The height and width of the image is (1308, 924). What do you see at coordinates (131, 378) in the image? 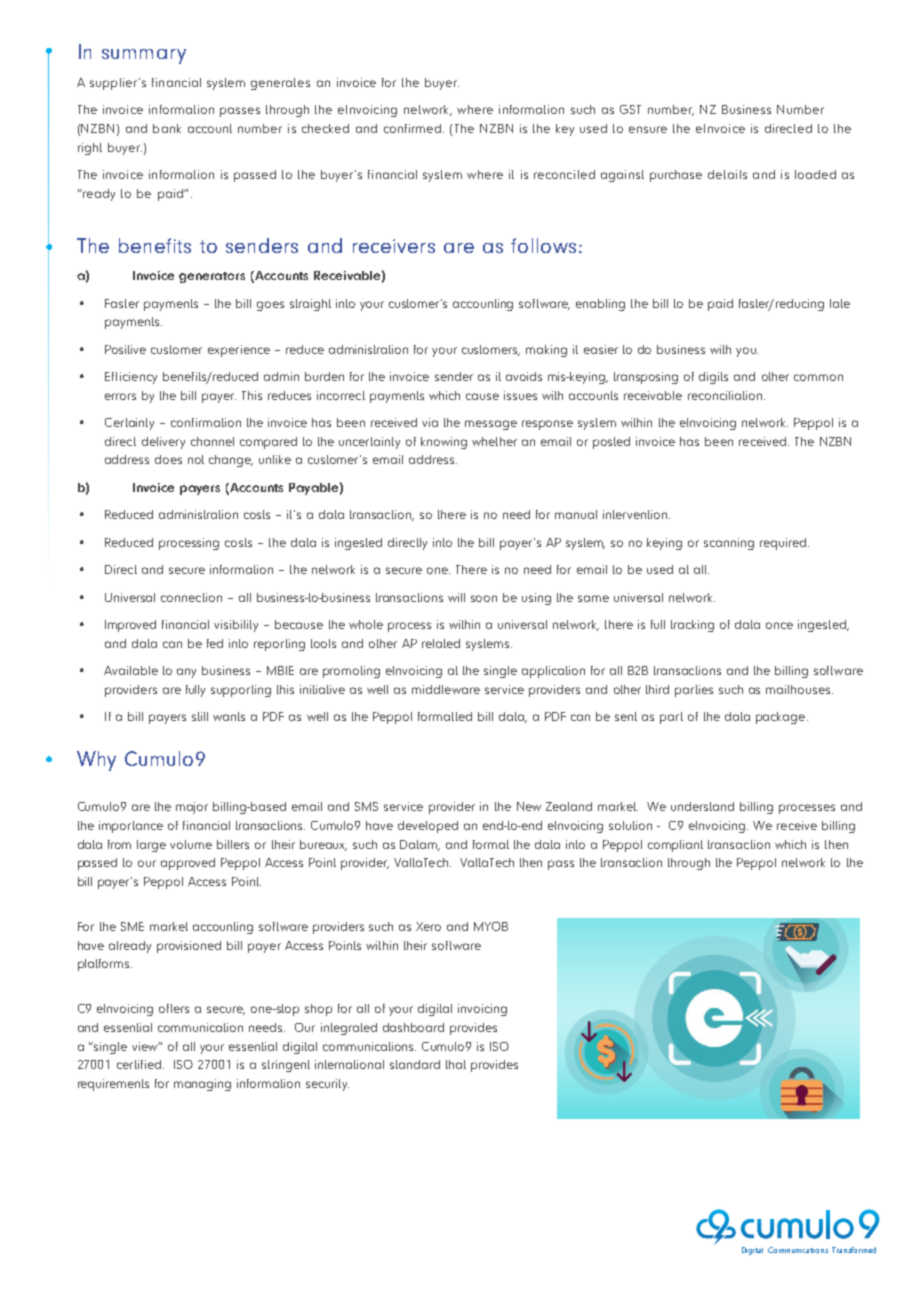
I see `Efficiency` at bounding box center [131, 378].
